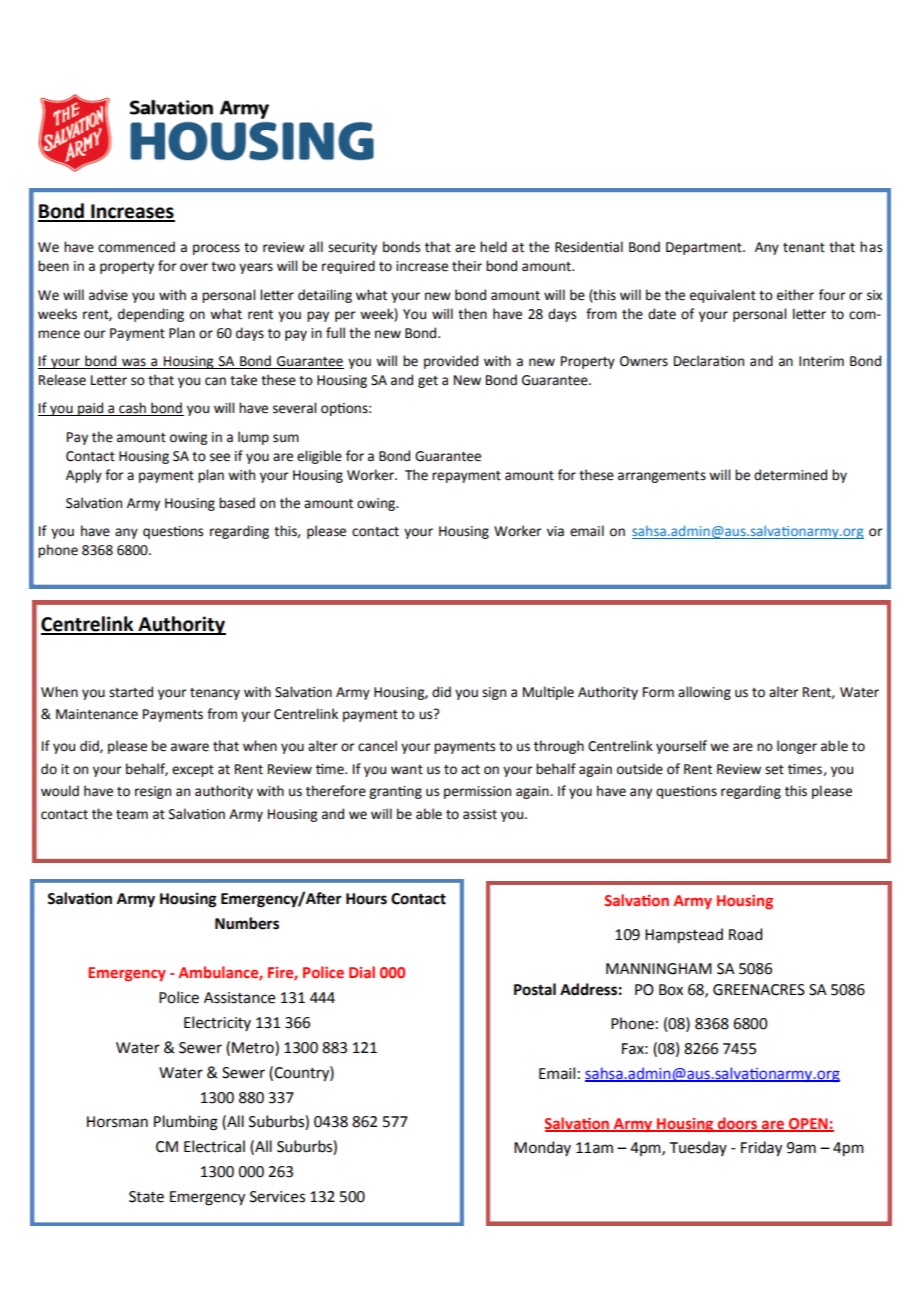 The width and height of the page is (924, 1308). Describe the element at coordinates (247, 923) in the page. I see `Numbers` at that location.
